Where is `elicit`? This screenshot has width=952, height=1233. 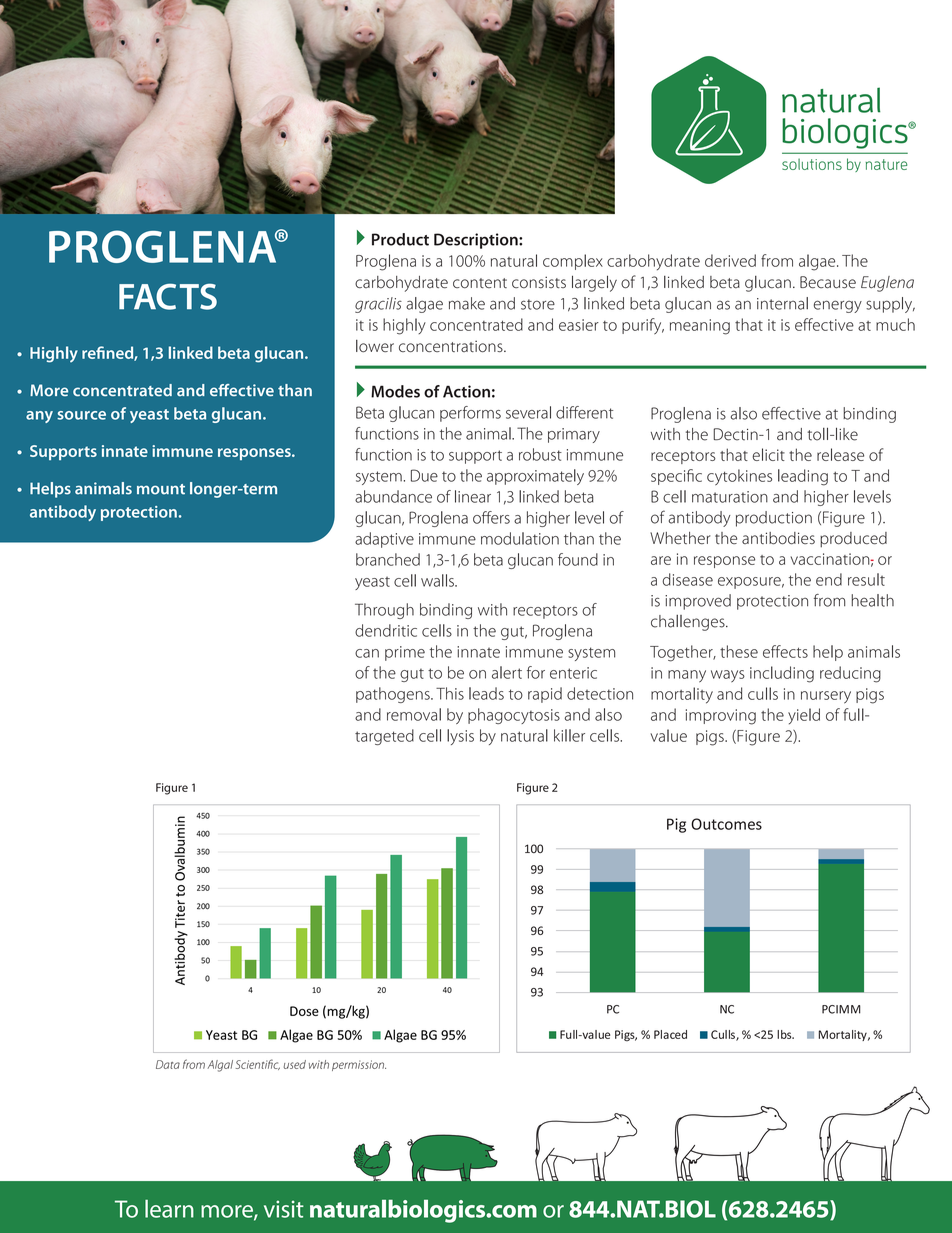 elicit is located at coordinates (769, 454).
